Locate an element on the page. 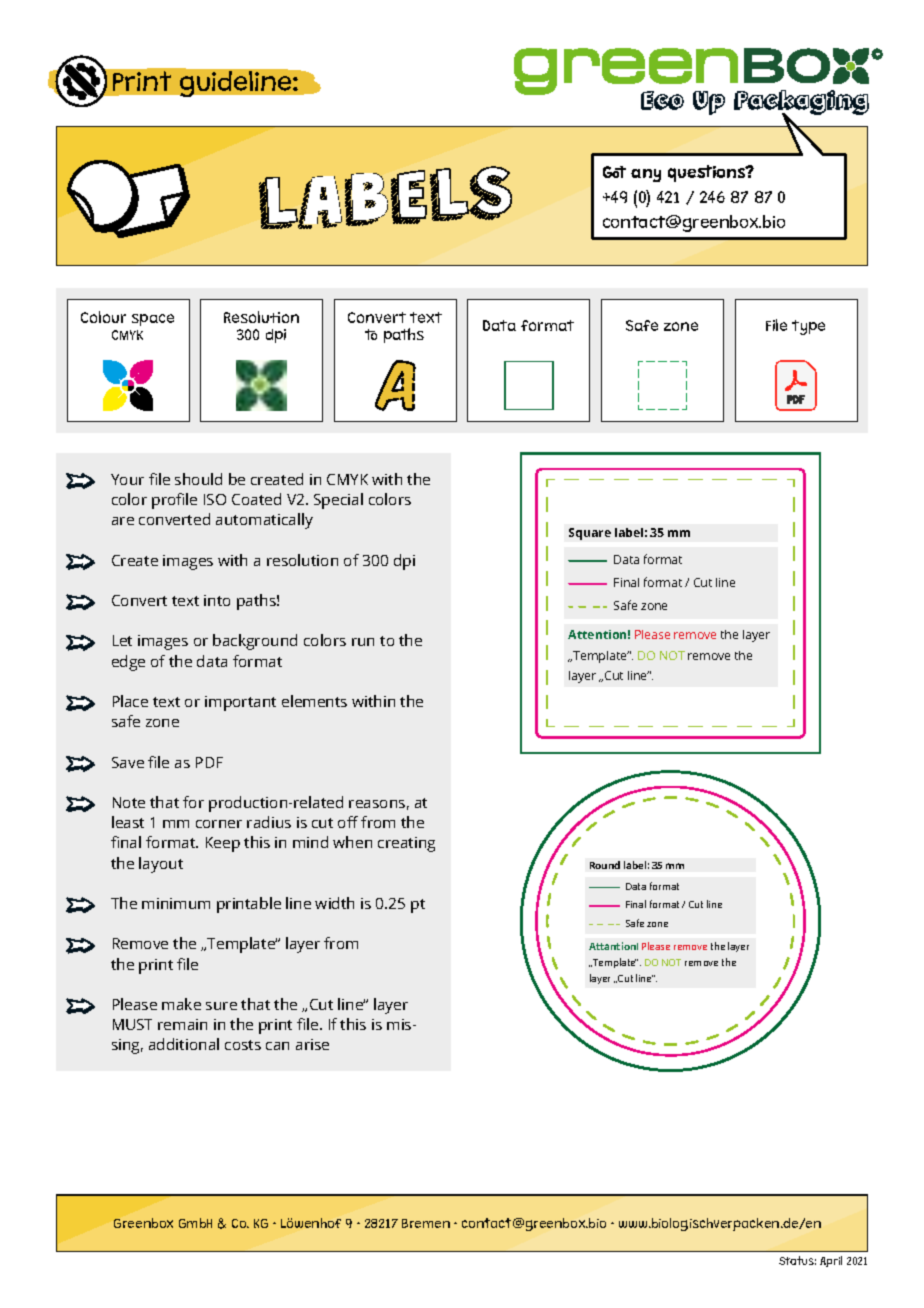  April is located at coordinates (831, 1261).
